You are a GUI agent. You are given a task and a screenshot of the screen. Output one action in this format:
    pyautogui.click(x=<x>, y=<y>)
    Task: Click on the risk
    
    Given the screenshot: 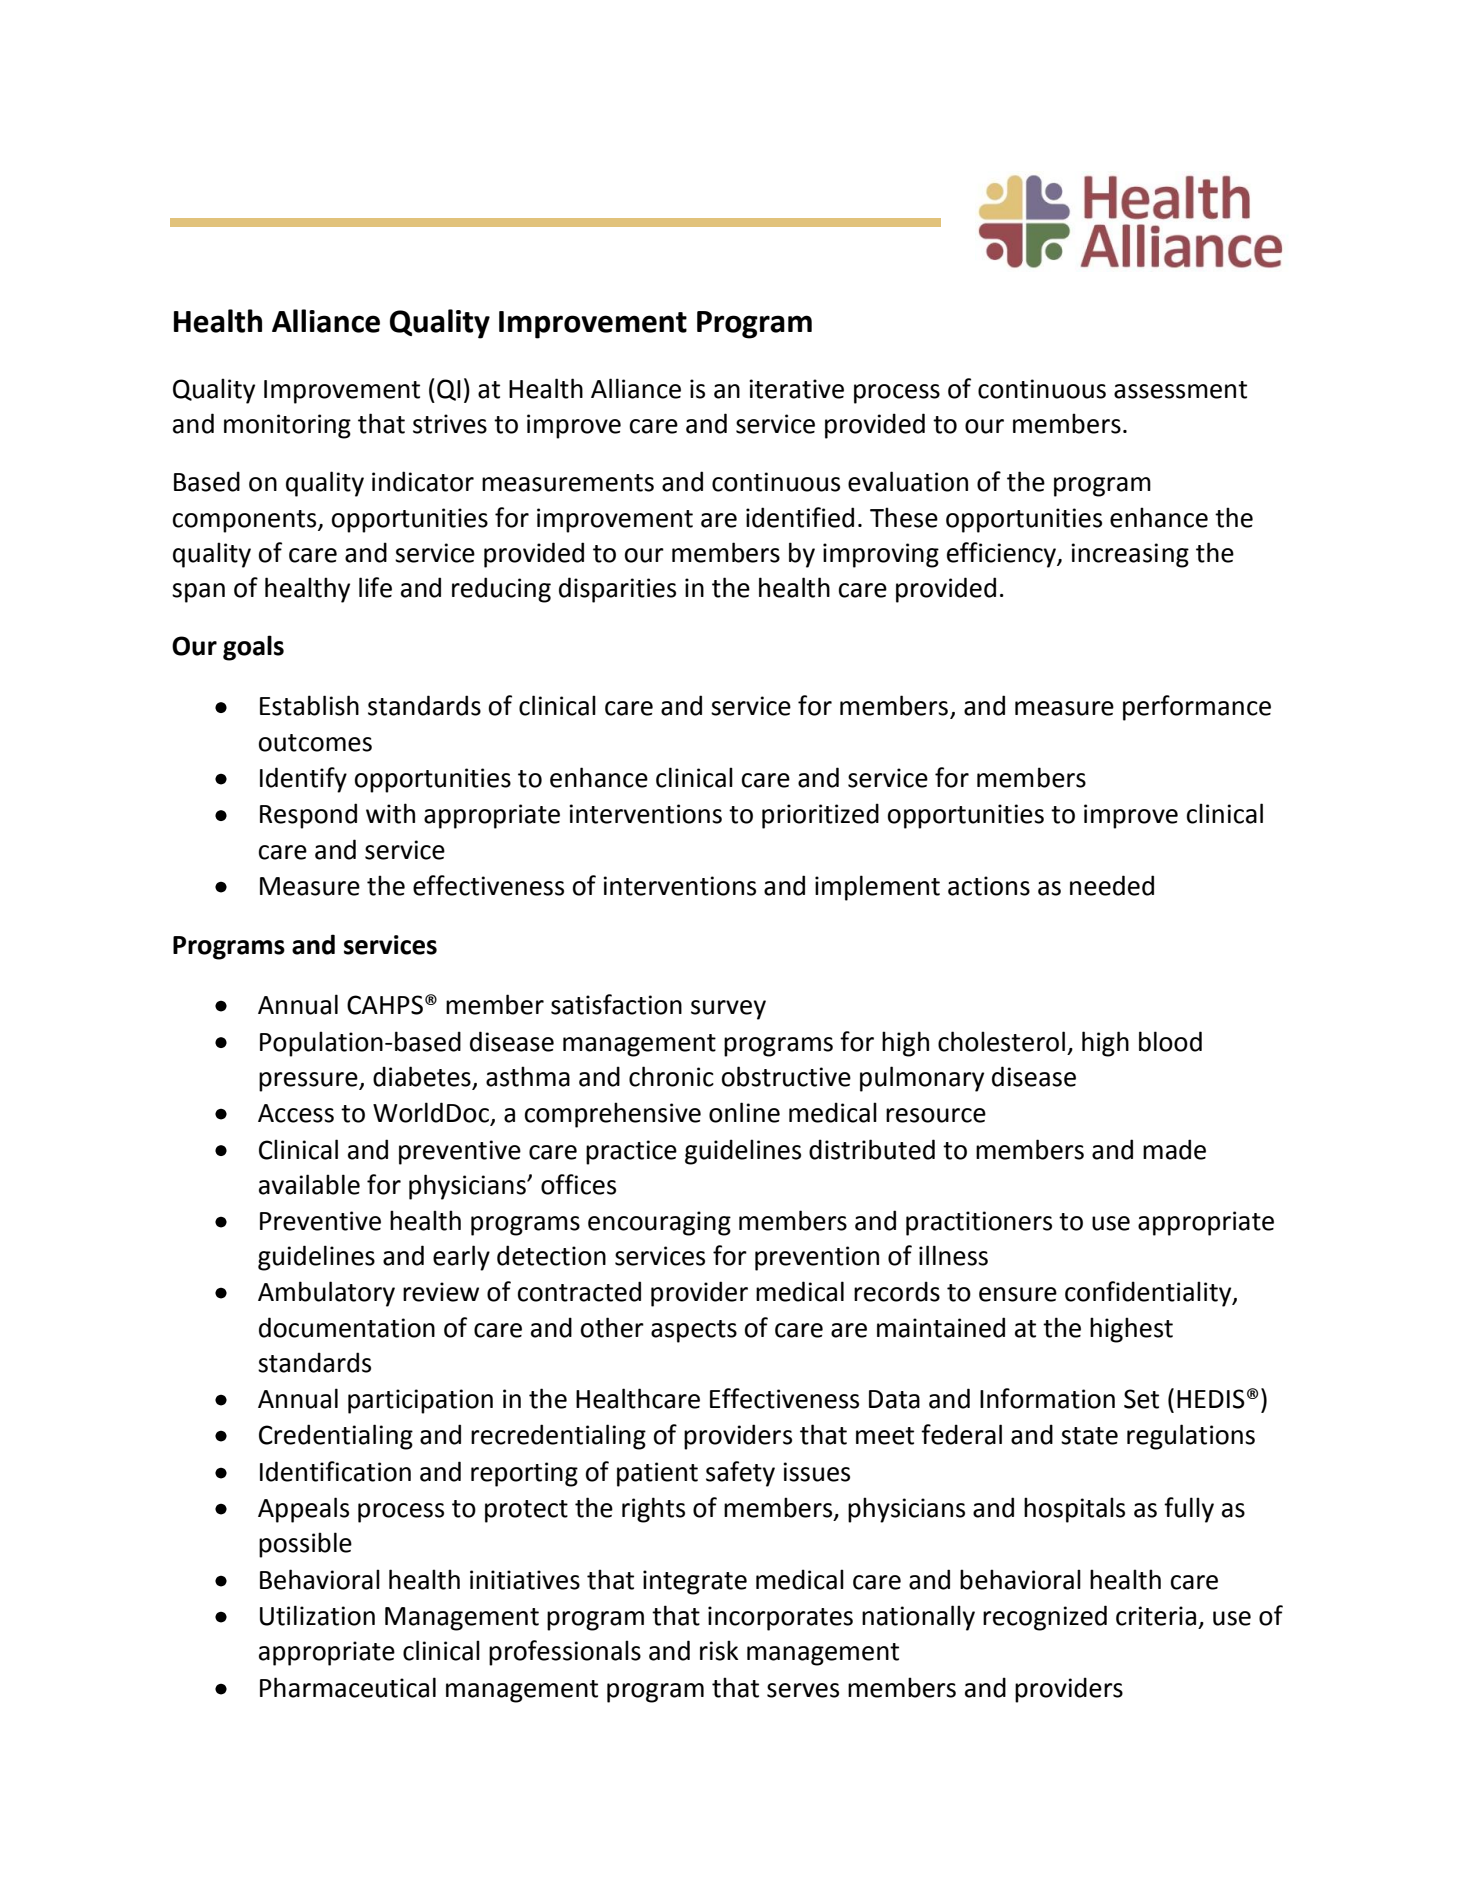 What is the action you would take?
    pyautogui.click(x=719, y=1650)
